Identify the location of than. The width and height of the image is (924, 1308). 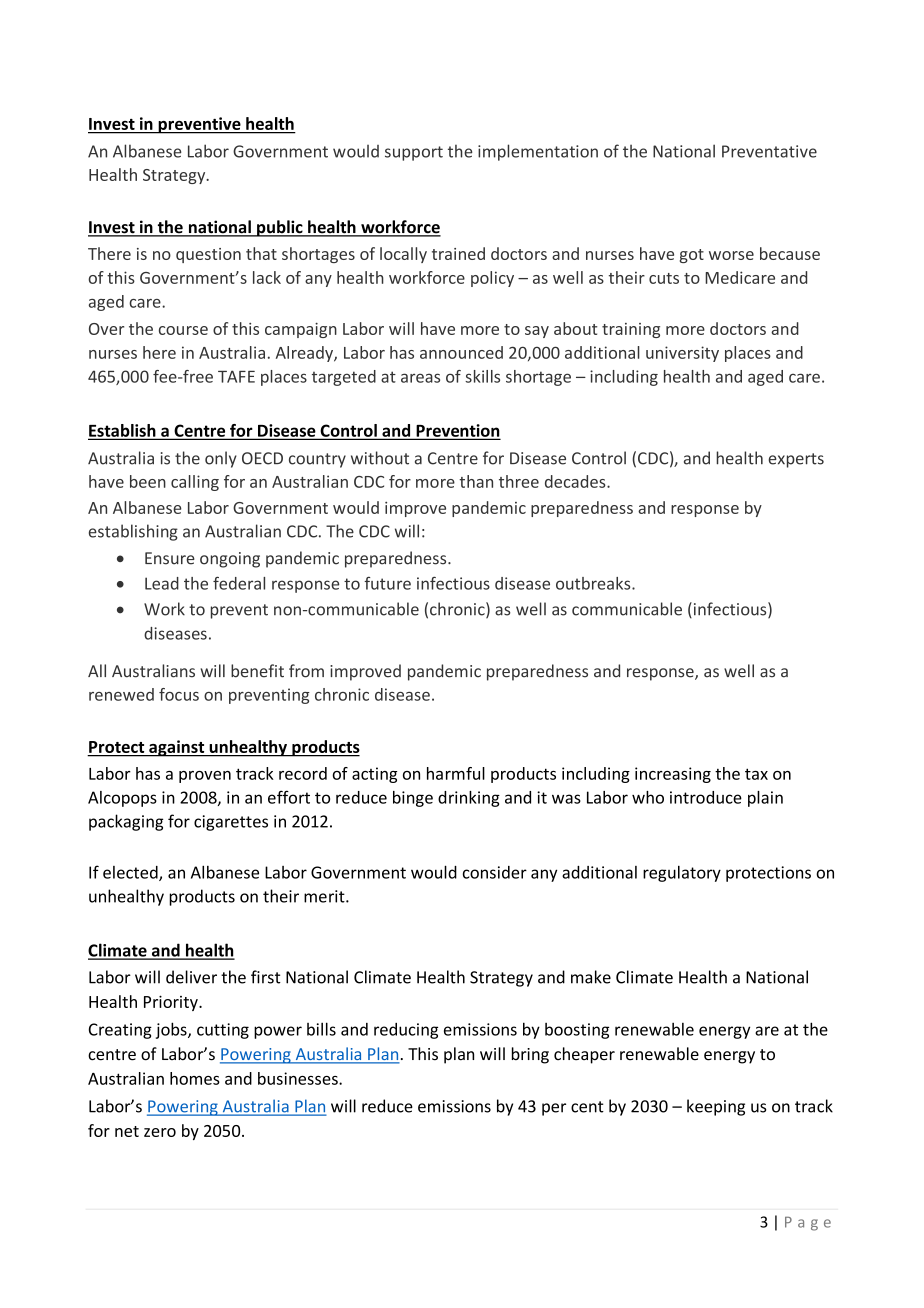
(476, 481).
